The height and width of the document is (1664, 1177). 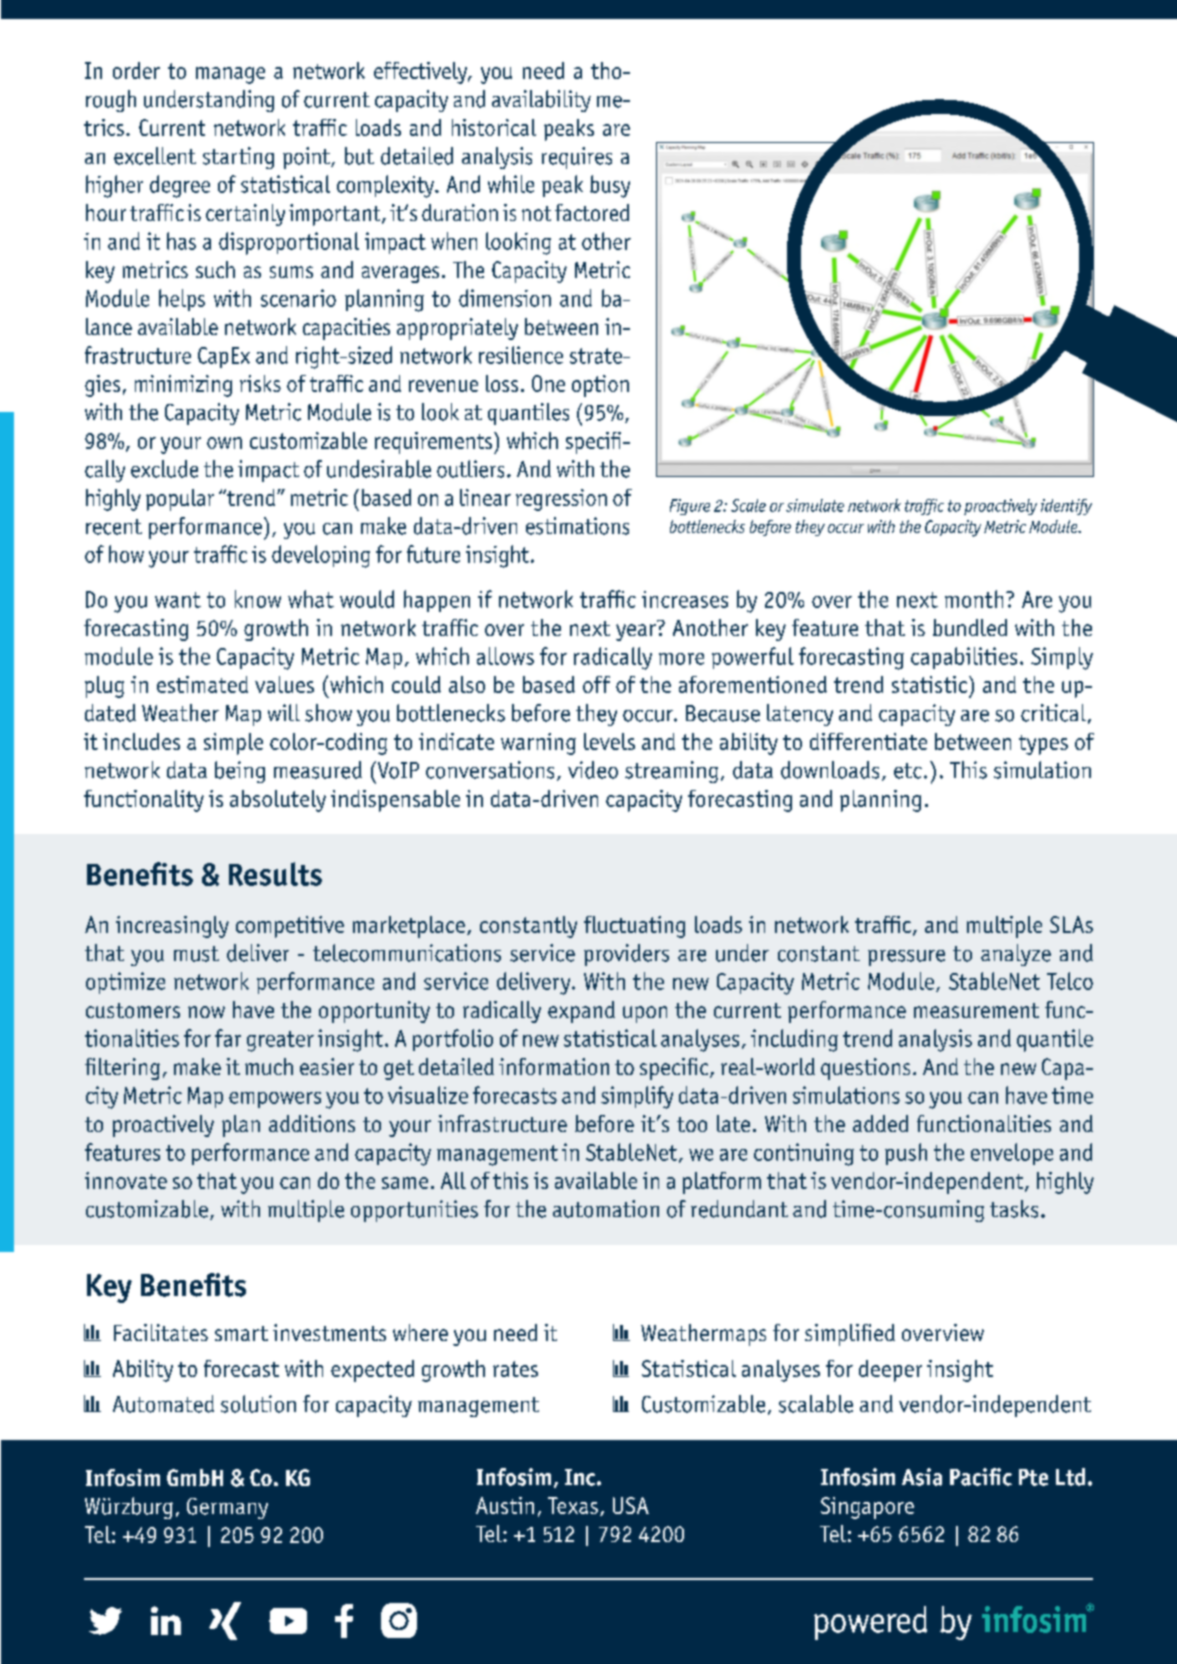 I want to click on Texas, so click(x=573, y=1505).
